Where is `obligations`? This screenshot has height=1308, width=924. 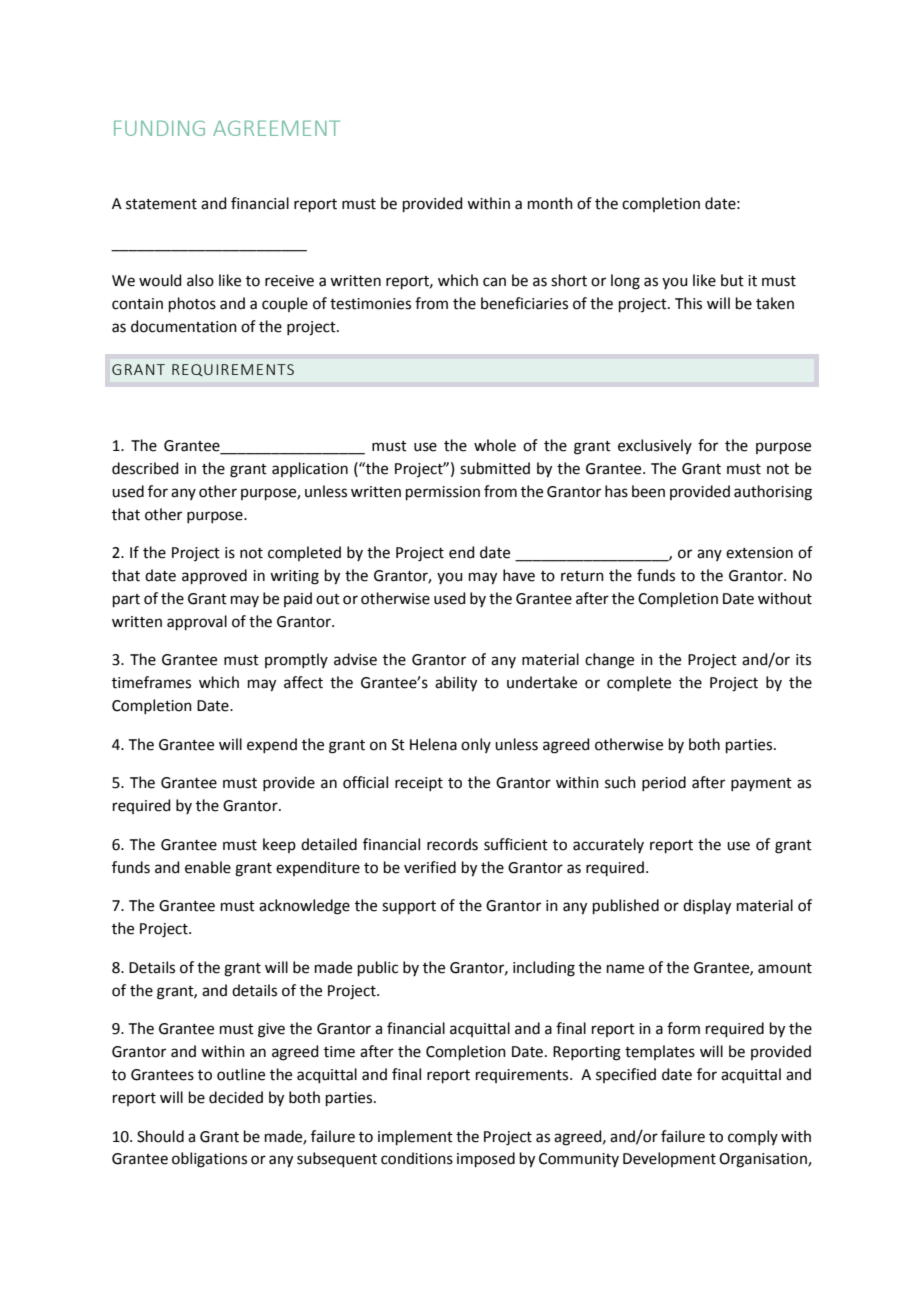 obligations is located at coordinates (209, 1160).
